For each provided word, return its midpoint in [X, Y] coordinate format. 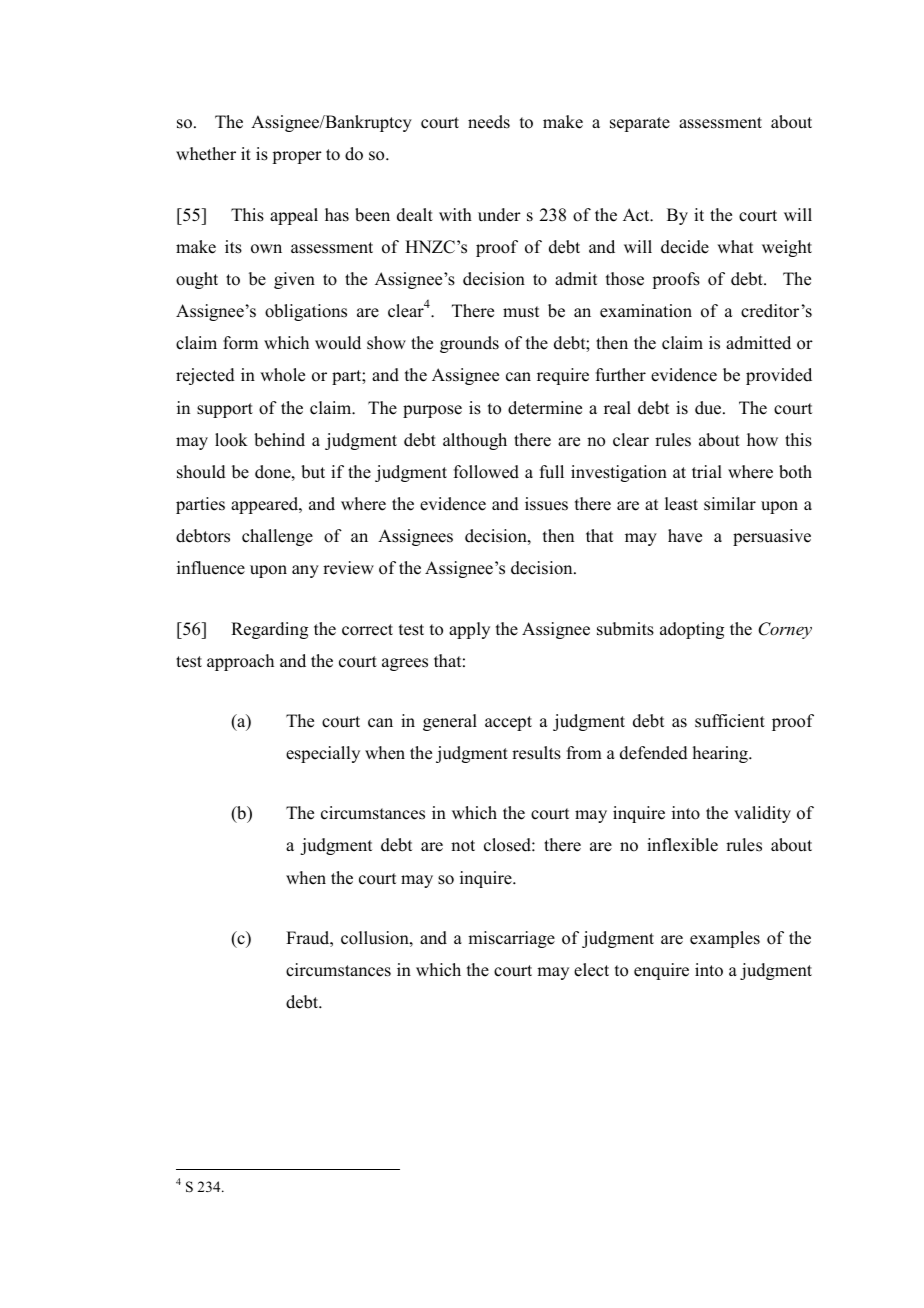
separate [640, 124]
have [685, 536]
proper [297, 157]
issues [546, 504]
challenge [277, 537]
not [463, 846]
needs [489, 122]
